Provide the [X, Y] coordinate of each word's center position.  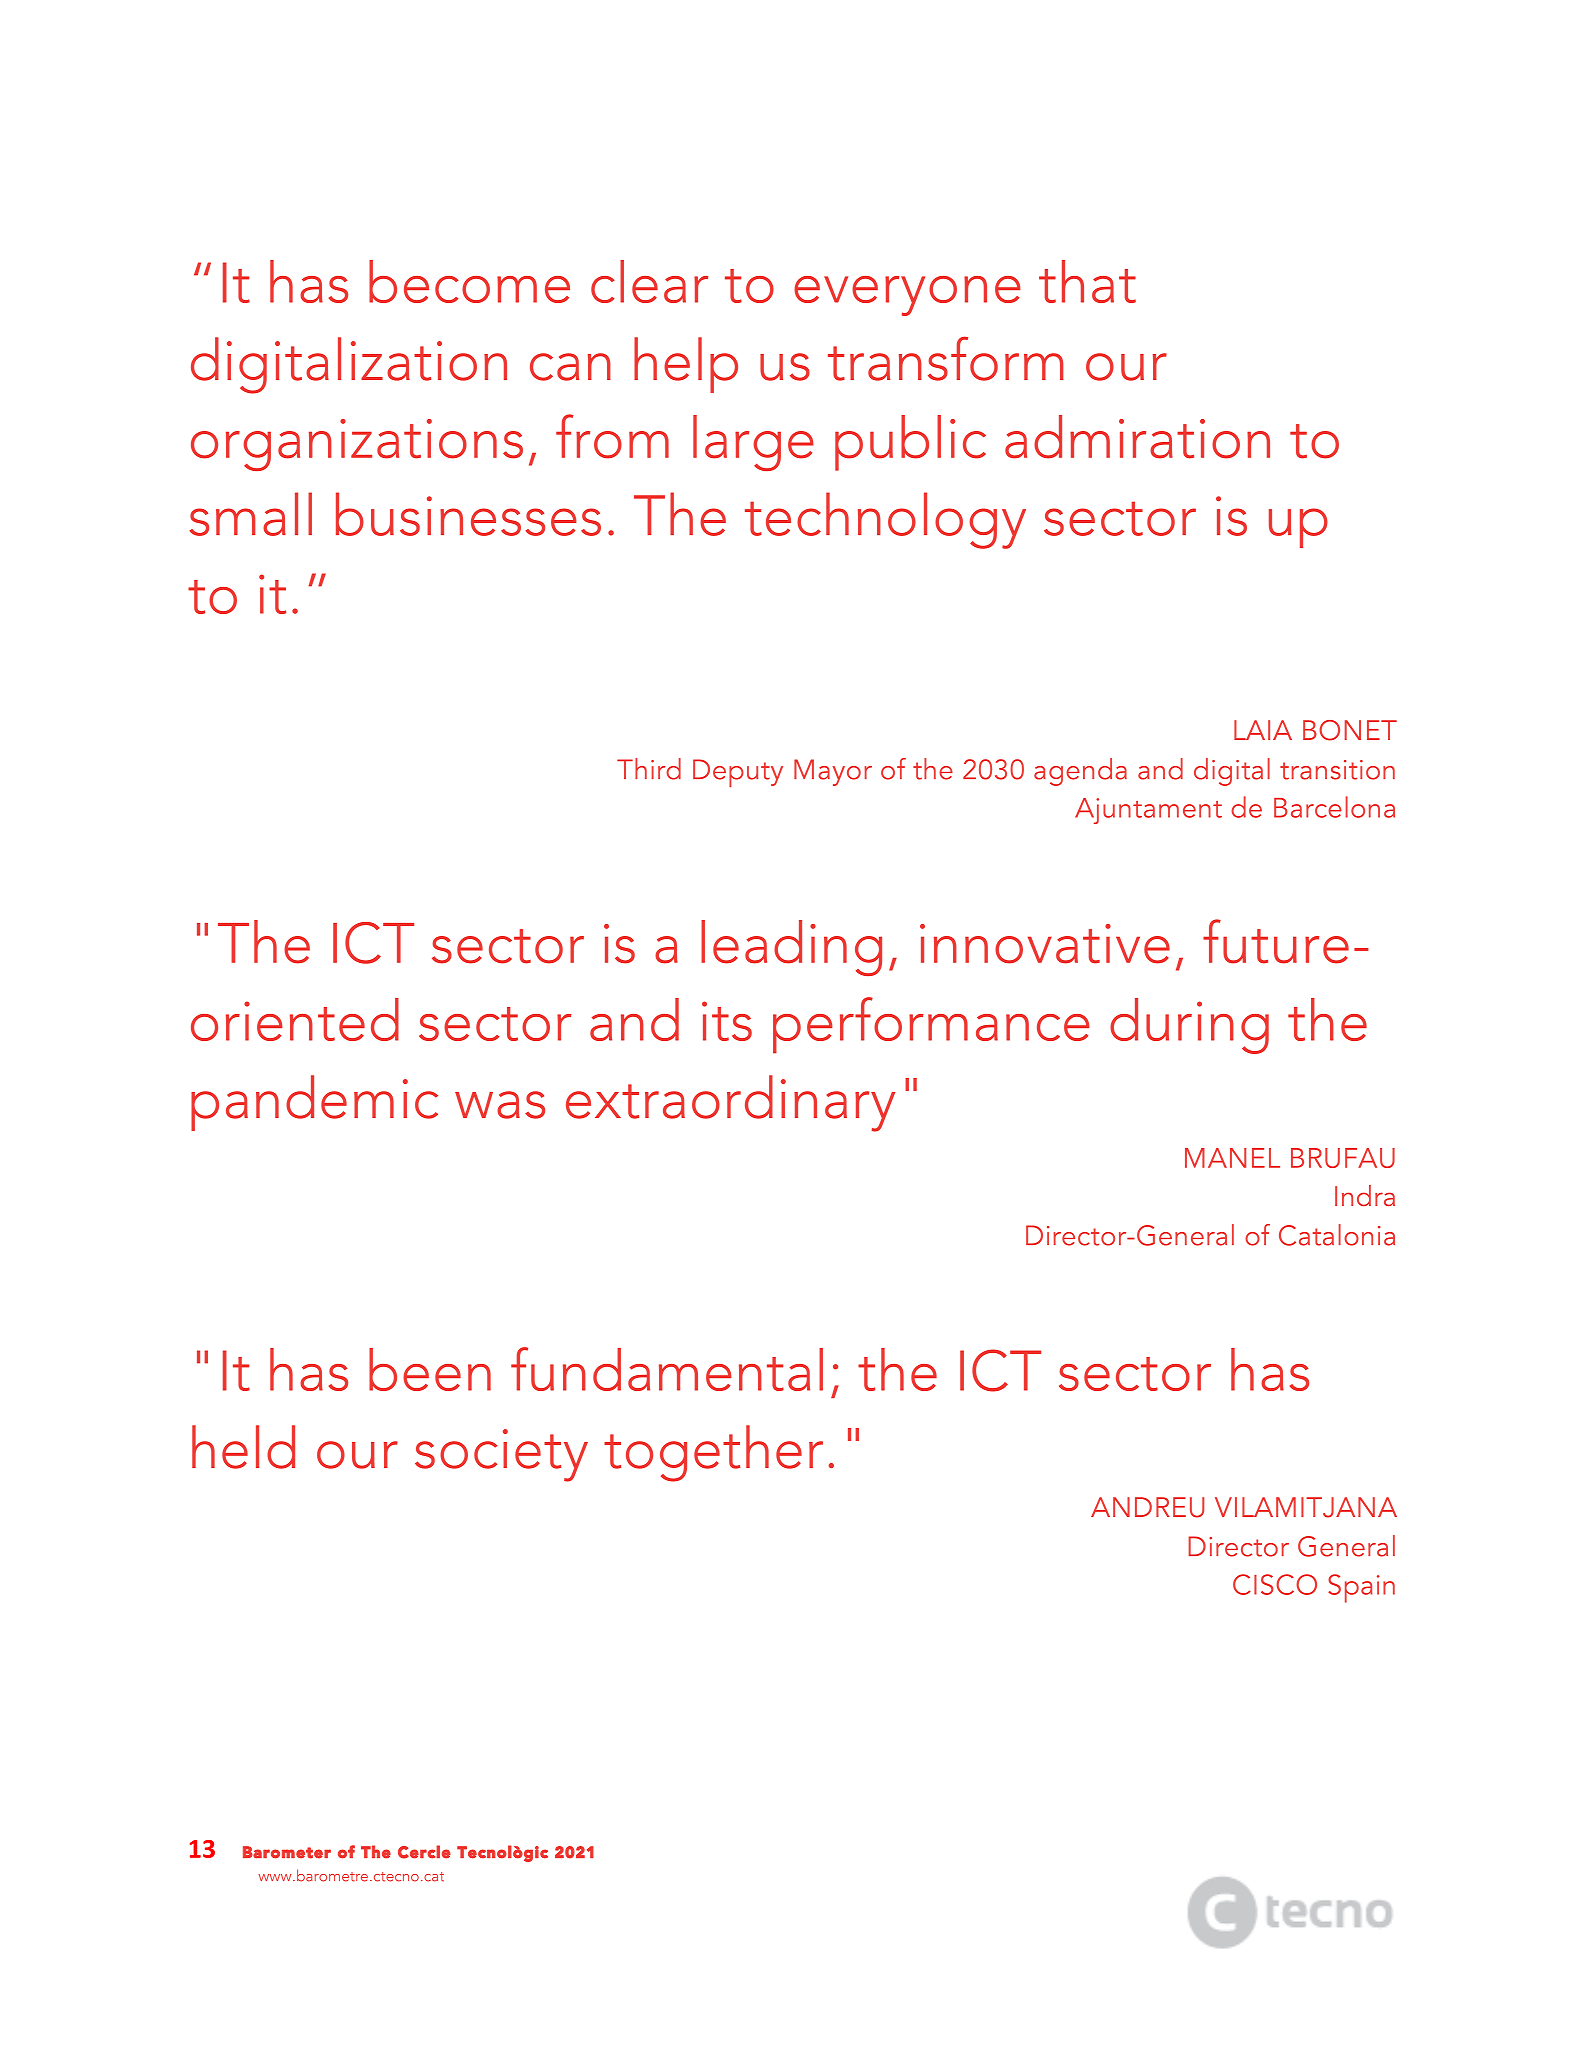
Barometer [287, 1852]
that [1087, 281]
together [713, 1453]
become [469, 281]
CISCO [1275, 1584]
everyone [907, 296]
